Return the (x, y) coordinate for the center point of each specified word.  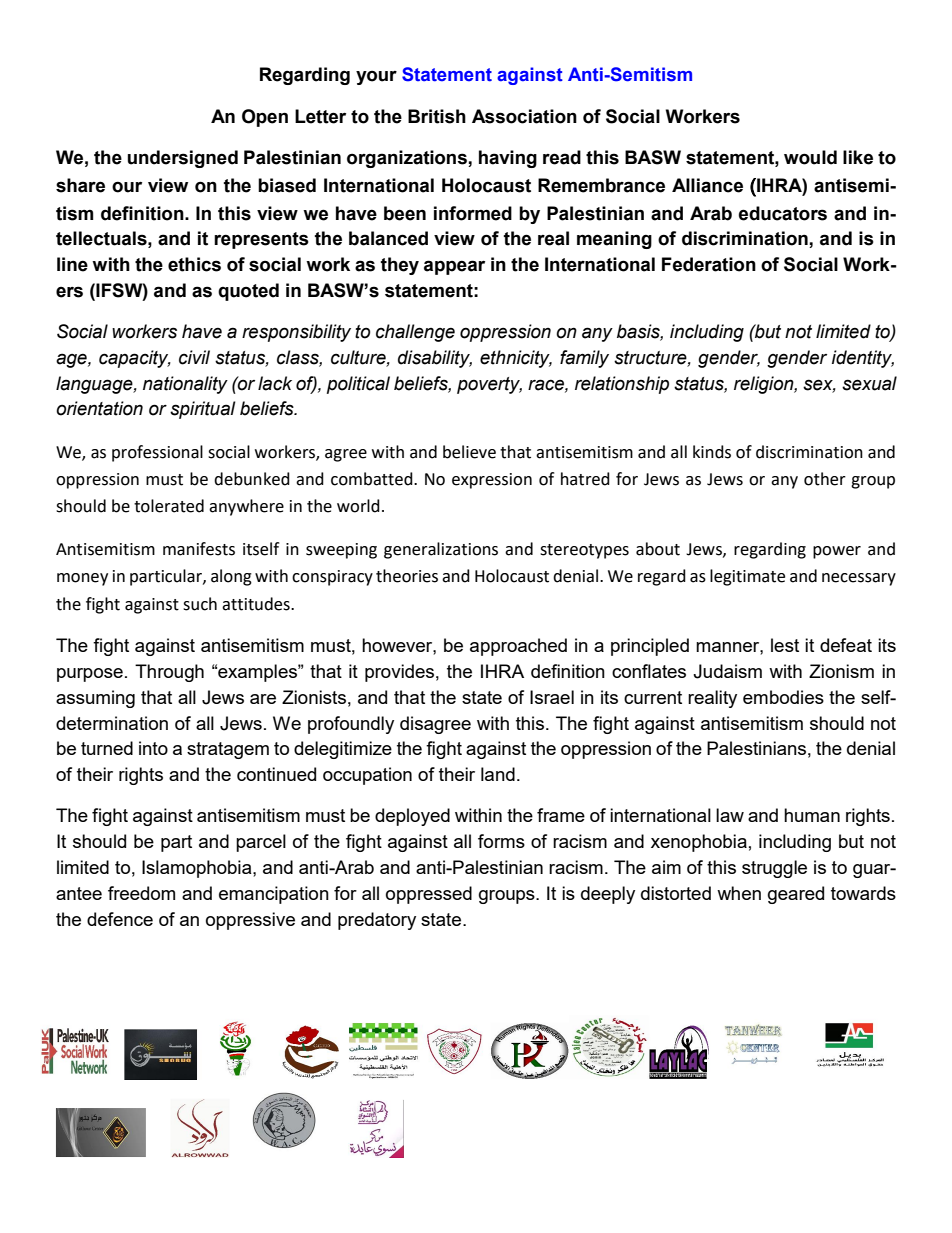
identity (863, 359)
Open (265, 118)
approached (518, 647)
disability (435, 359)
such (200, 604)
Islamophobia (198, 869)
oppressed (429, 895)
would (810, 157)
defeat (846, 645)
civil (194, 357)
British (437, 116)
